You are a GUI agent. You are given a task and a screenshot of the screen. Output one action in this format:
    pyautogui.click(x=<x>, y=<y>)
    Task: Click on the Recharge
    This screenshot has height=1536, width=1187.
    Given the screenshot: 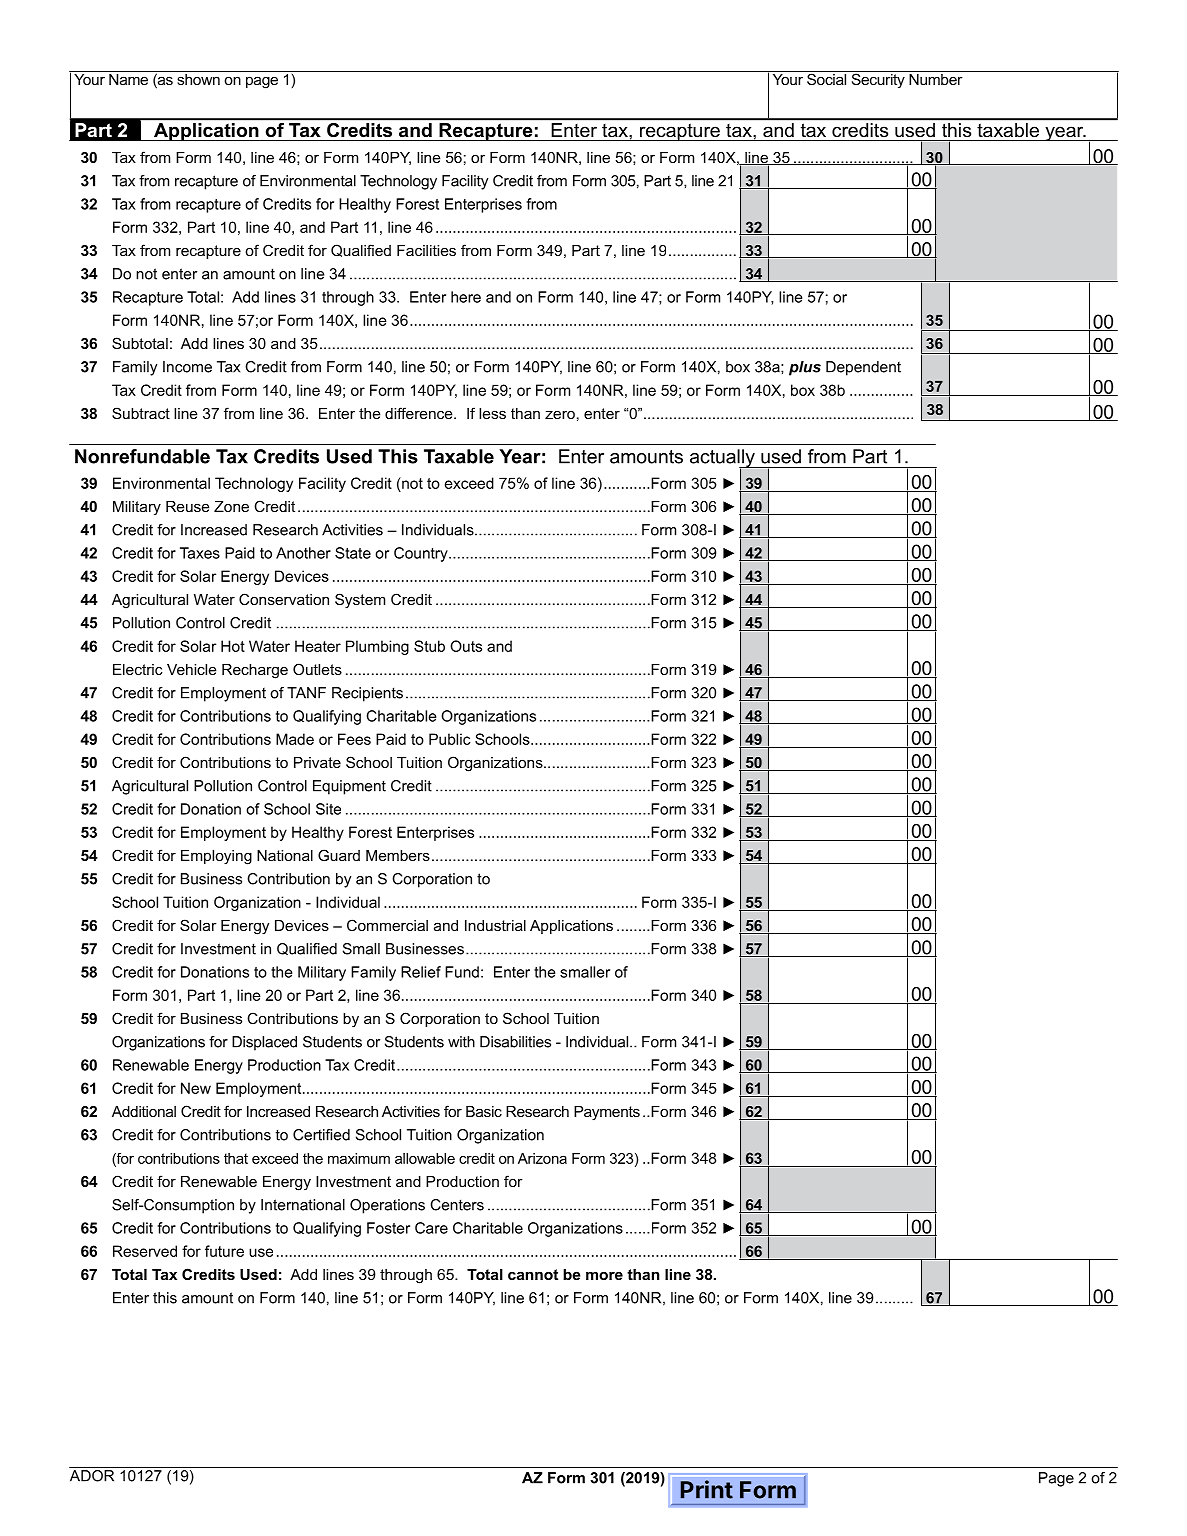 What is the action you would take?
    pyautogui.click(x=255, y=671)
